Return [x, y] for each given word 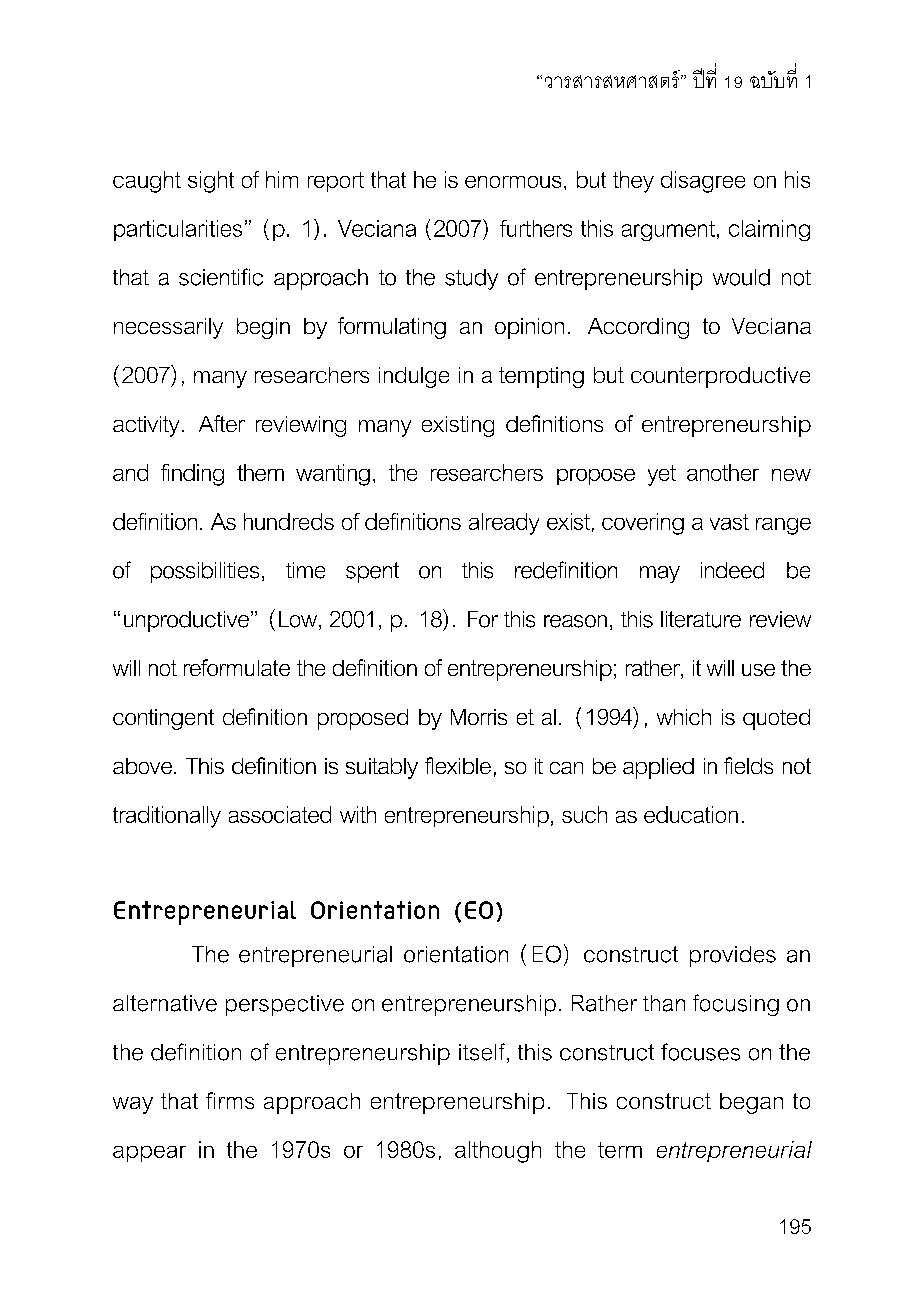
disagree [703, 182]
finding [192, 475]
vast [729, 522]
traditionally [167, 817]
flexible [458, 765]
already [504, 524]
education [691, 814]
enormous [513, 182]
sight [211, 182]
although [498, 1152]
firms [230, 1100]
